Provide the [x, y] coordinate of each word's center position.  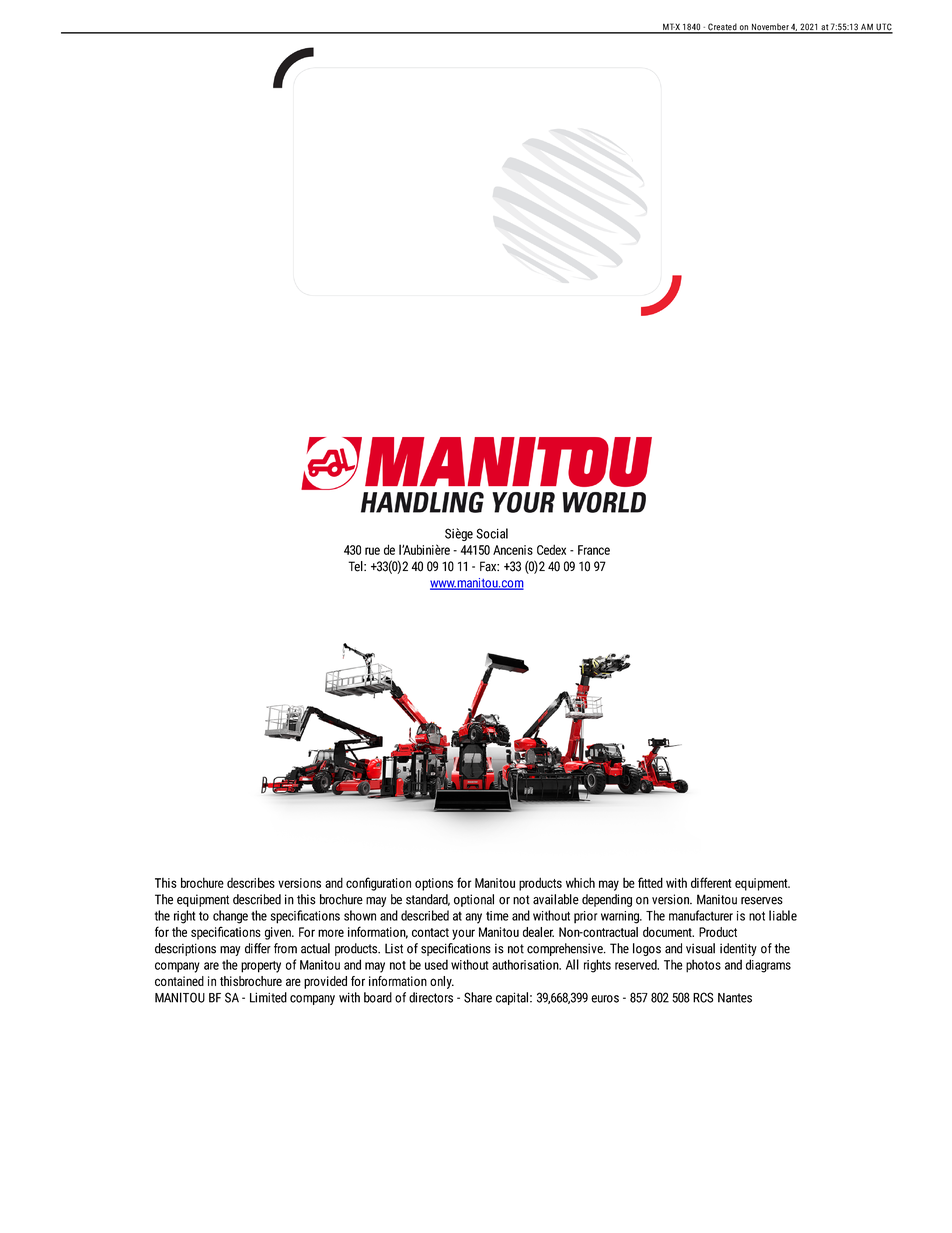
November [769, 28]
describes [251, 882]
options [434, 884]
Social [492, 533]
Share [478, 997]
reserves [762, 901]
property [261, 967]
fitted [650, 882]
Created [722, 28]
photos [703, 966]
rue [372, 551]
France [594, 550]
